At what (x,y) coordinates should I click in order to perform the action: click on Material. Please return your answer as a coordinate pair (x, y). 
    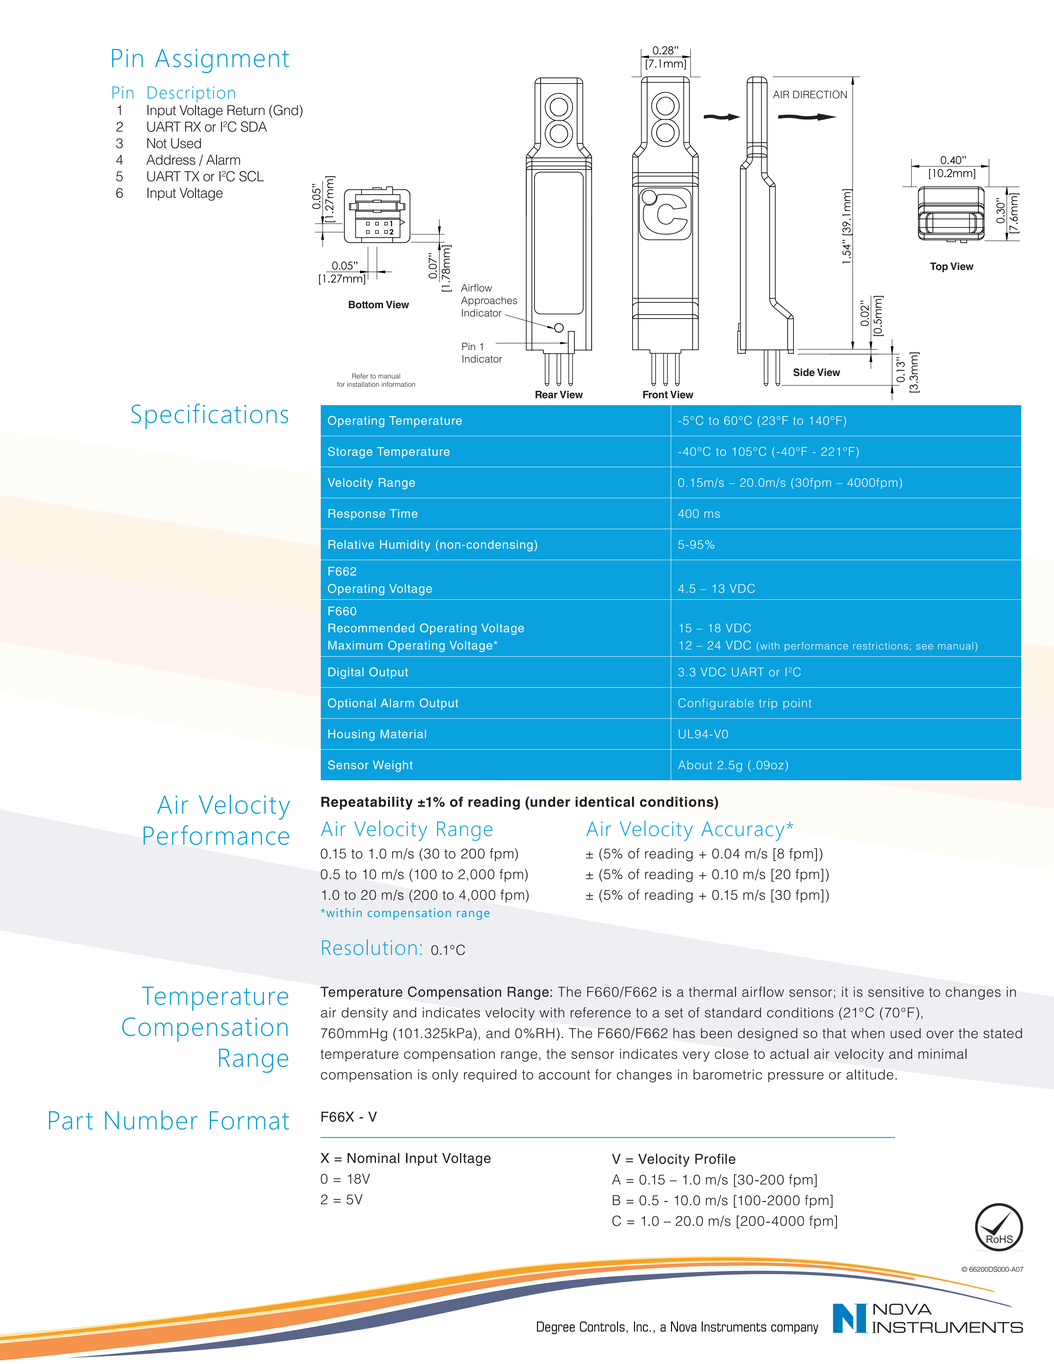
    Looking at the image, I should click on (403, 734).
